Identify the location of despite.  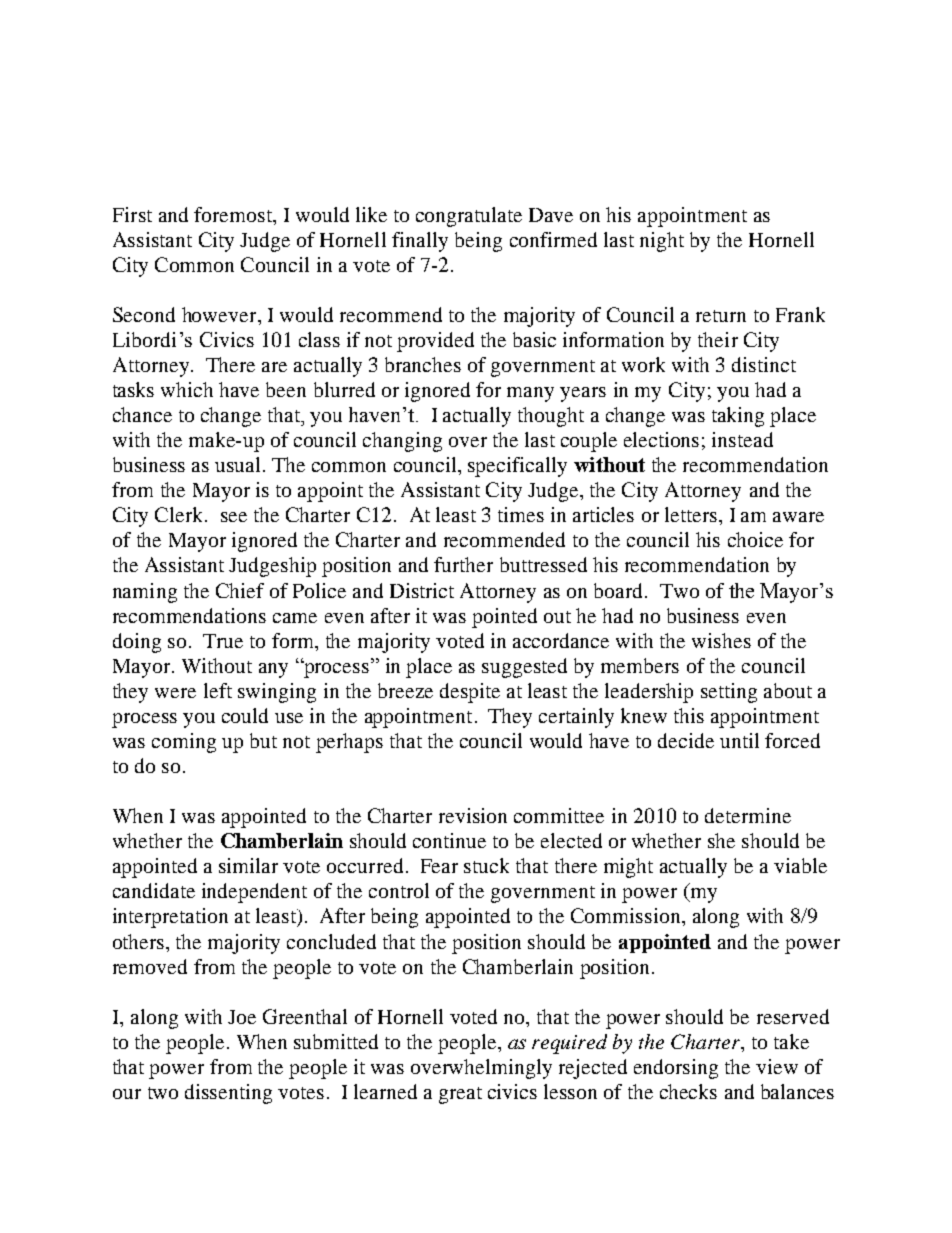
(470, 693).
